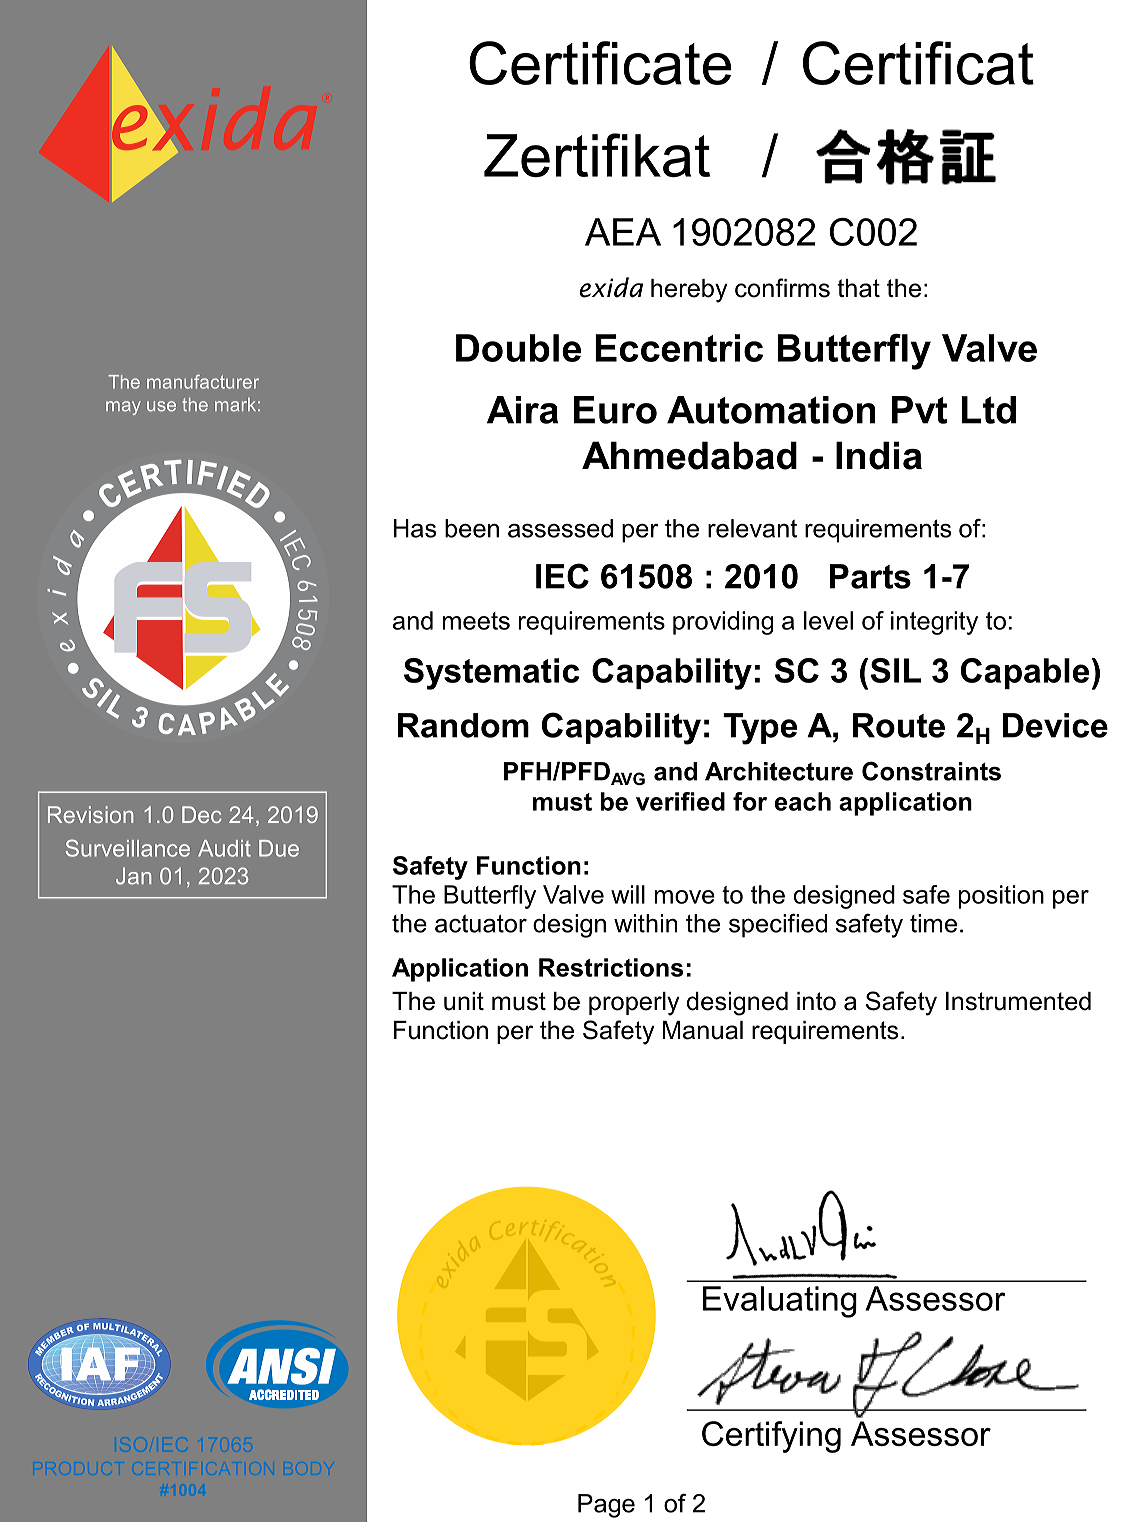  What do you see at coordinates (780, 1302) in the image?
I see `Evaluating` at bounding box center [780, 1302].
